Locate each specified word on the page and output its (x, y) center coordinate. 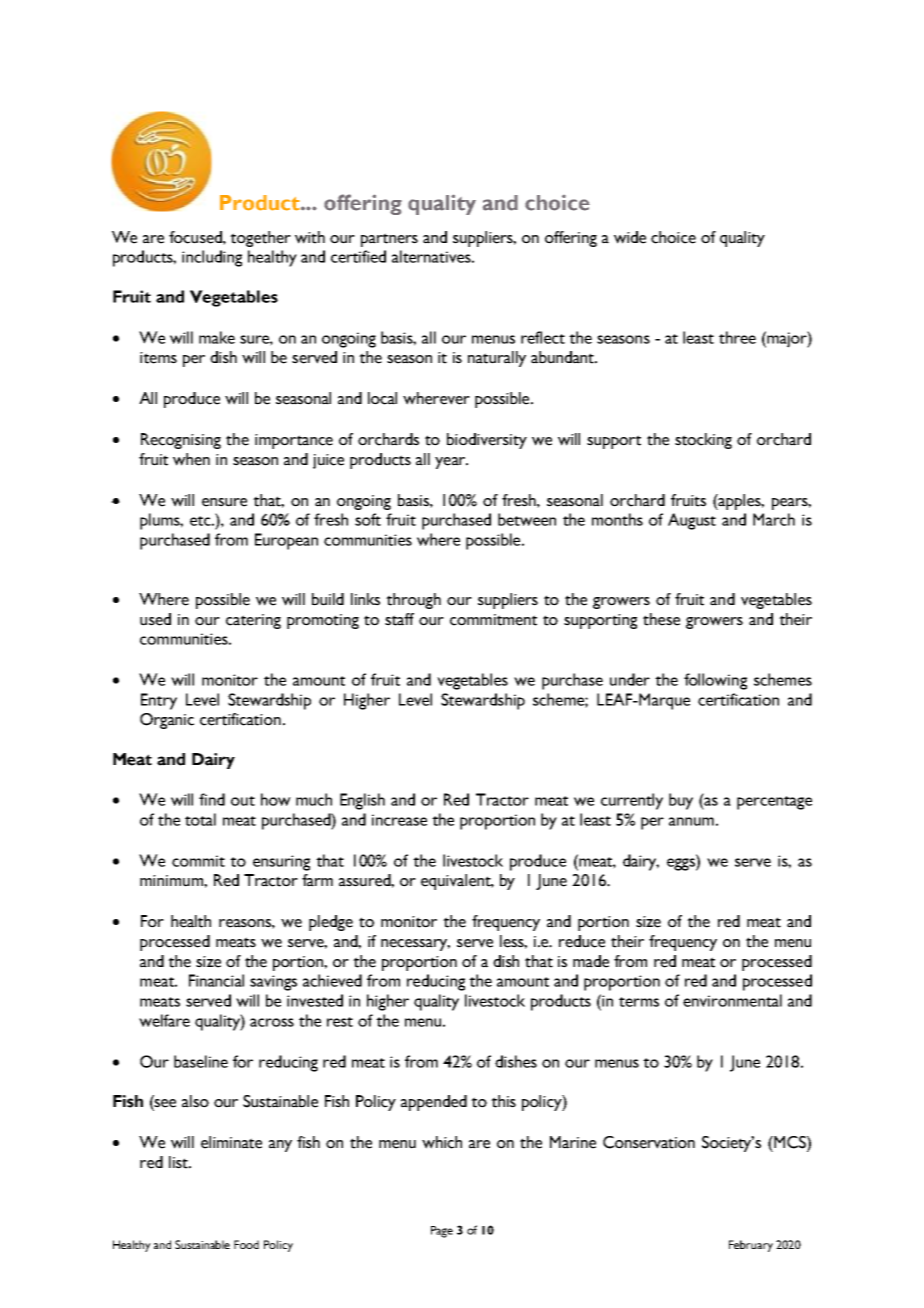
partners (389, 240)
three (737, 337)
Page (442, 1232)
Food (246, 1244)
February (751, 1246)
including (212, 258)
